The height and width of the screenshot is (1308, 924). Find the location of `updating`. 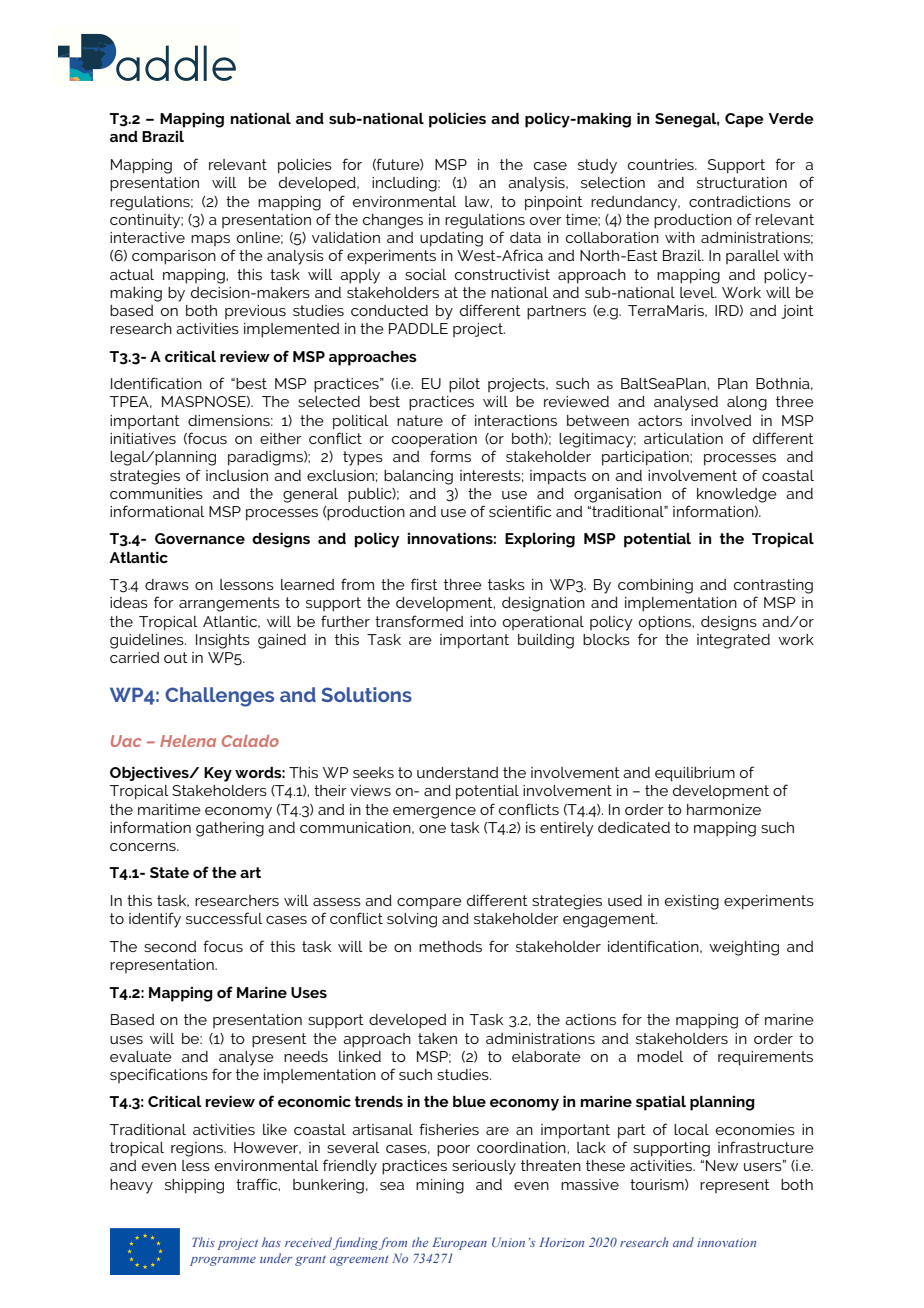

updating is located at coordinates (451, 239).
